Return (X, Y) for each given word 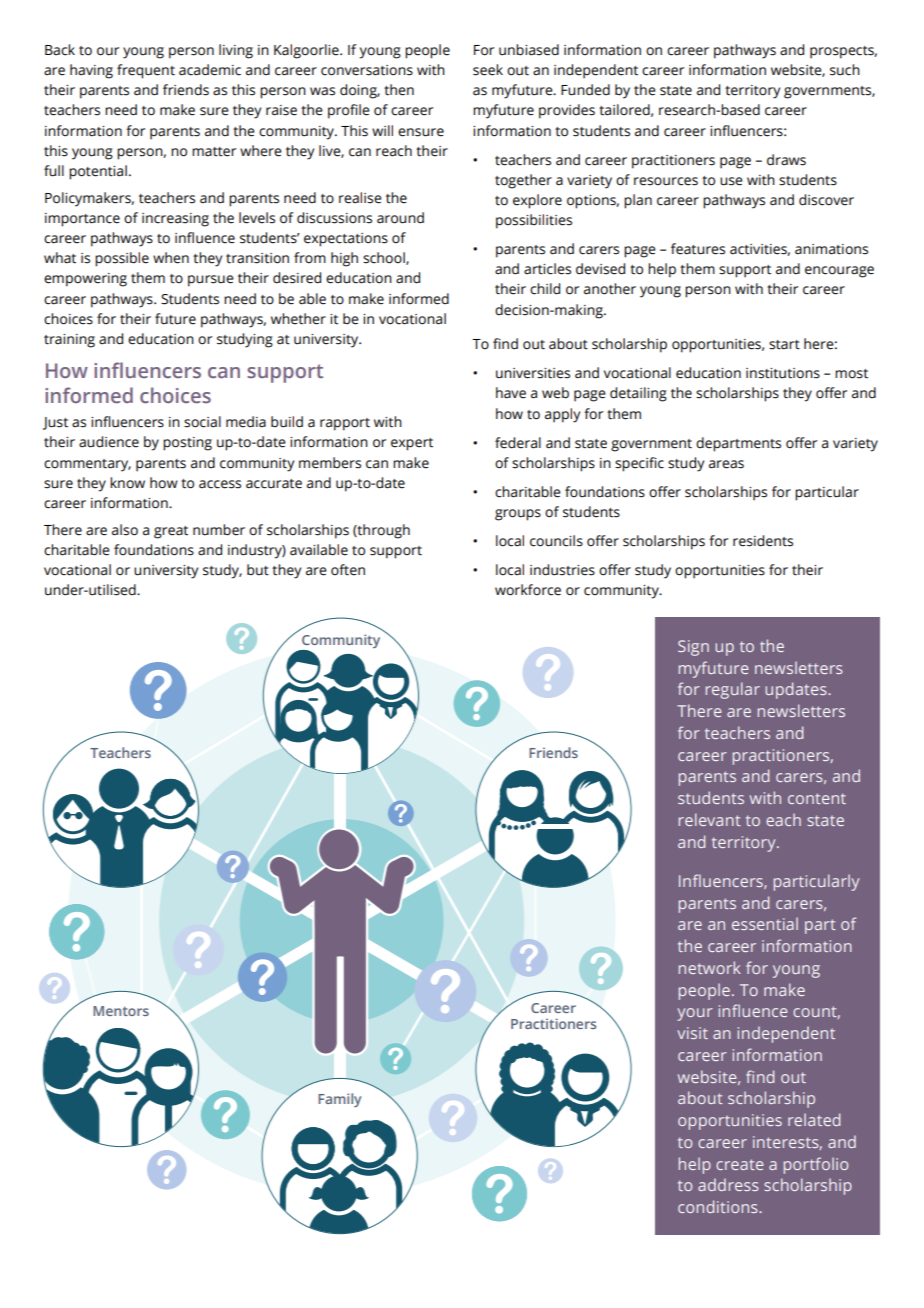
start (784, 345)
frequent (146, 71)
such (845, 70)
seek (488, 70)
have (511, 393)
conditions (719, 1206)
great (171, 532)
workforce (528, 590)
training (69, 341)
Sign (693, 648)
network (710, 967)
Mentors (121, 1011)
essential (765, 923)
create (740, 1164)
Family (339, 1100)
